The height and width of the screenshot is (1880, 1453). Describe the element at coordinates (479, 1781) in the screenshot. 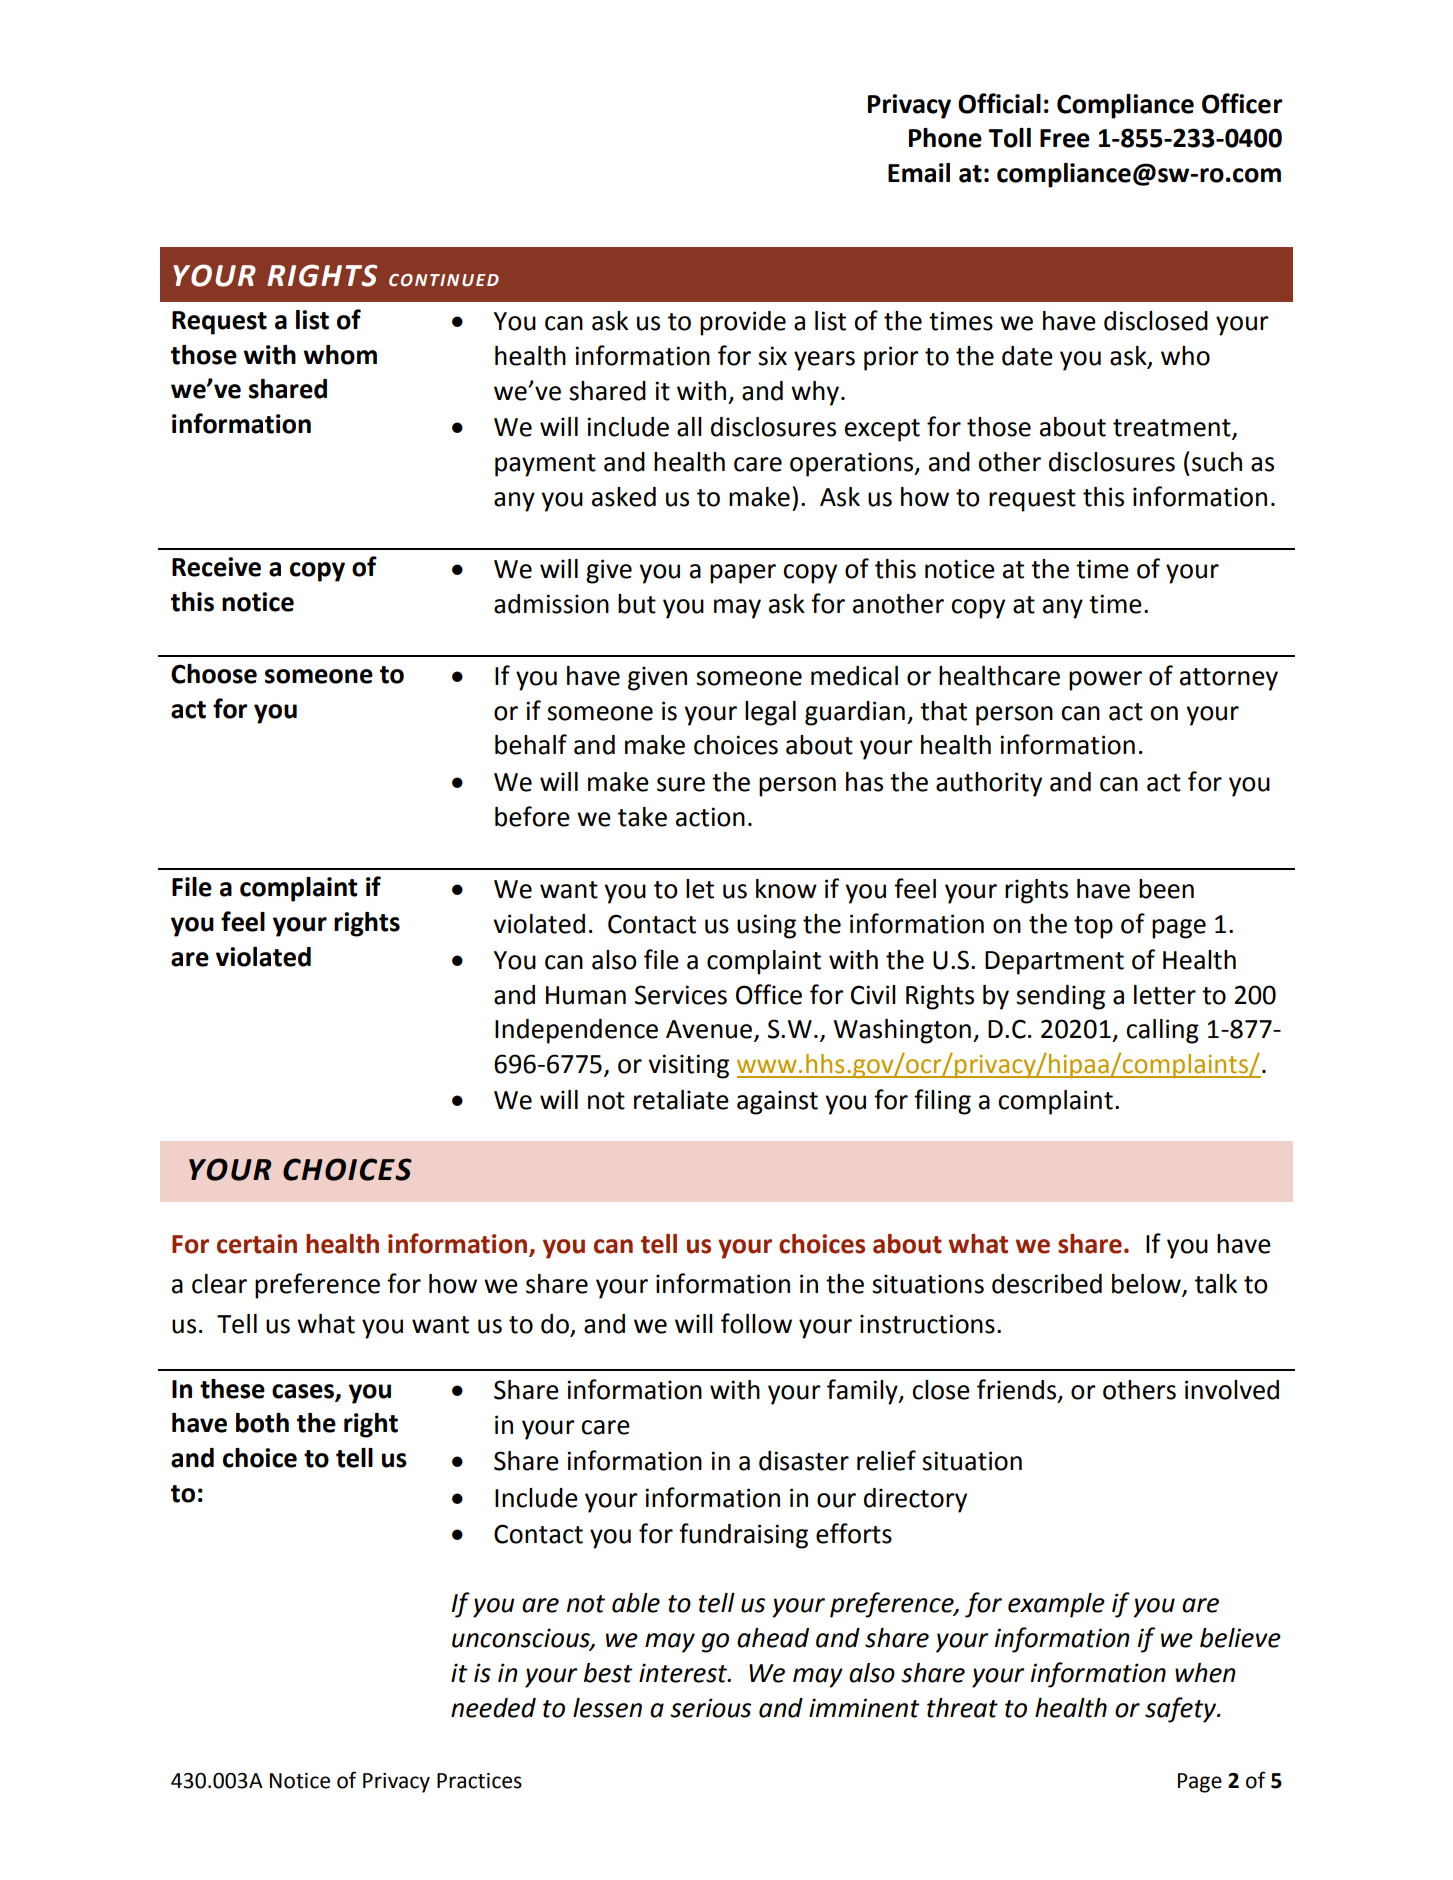

I see `Practices` at that location.
